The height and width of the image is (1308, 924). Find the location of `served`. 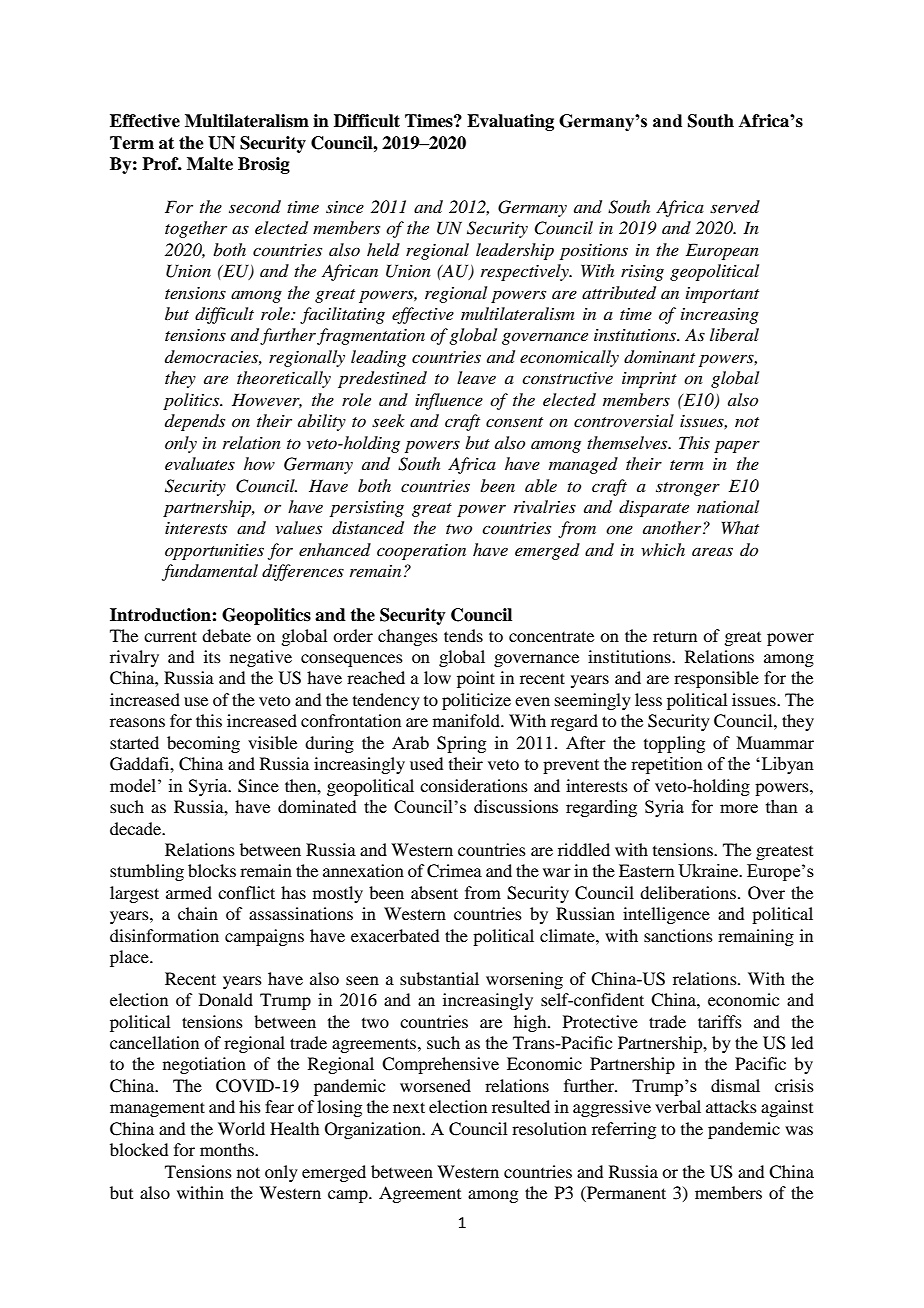

served is located at coordinates (735, 206).
